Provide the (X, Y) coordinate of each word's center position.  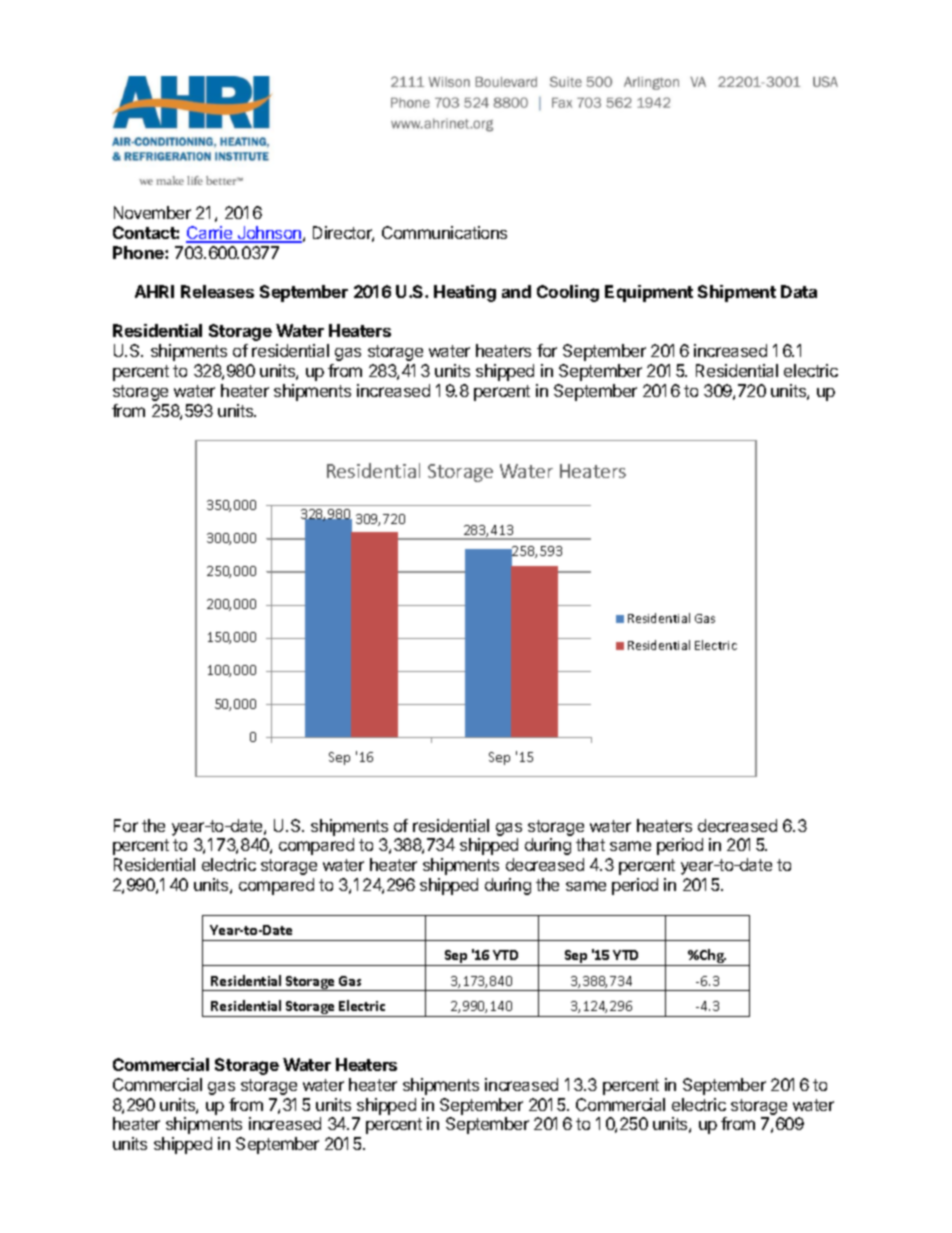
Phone (139, 252)
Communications (444, 232)
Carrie (210, 234)
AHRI (154, 291)
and (516, 291)
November (152, 212)
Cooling (568, 293)
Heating (465, 293)
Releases (217, 291)
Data (799, 291)
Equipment (649, 293)
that (590, 844)
